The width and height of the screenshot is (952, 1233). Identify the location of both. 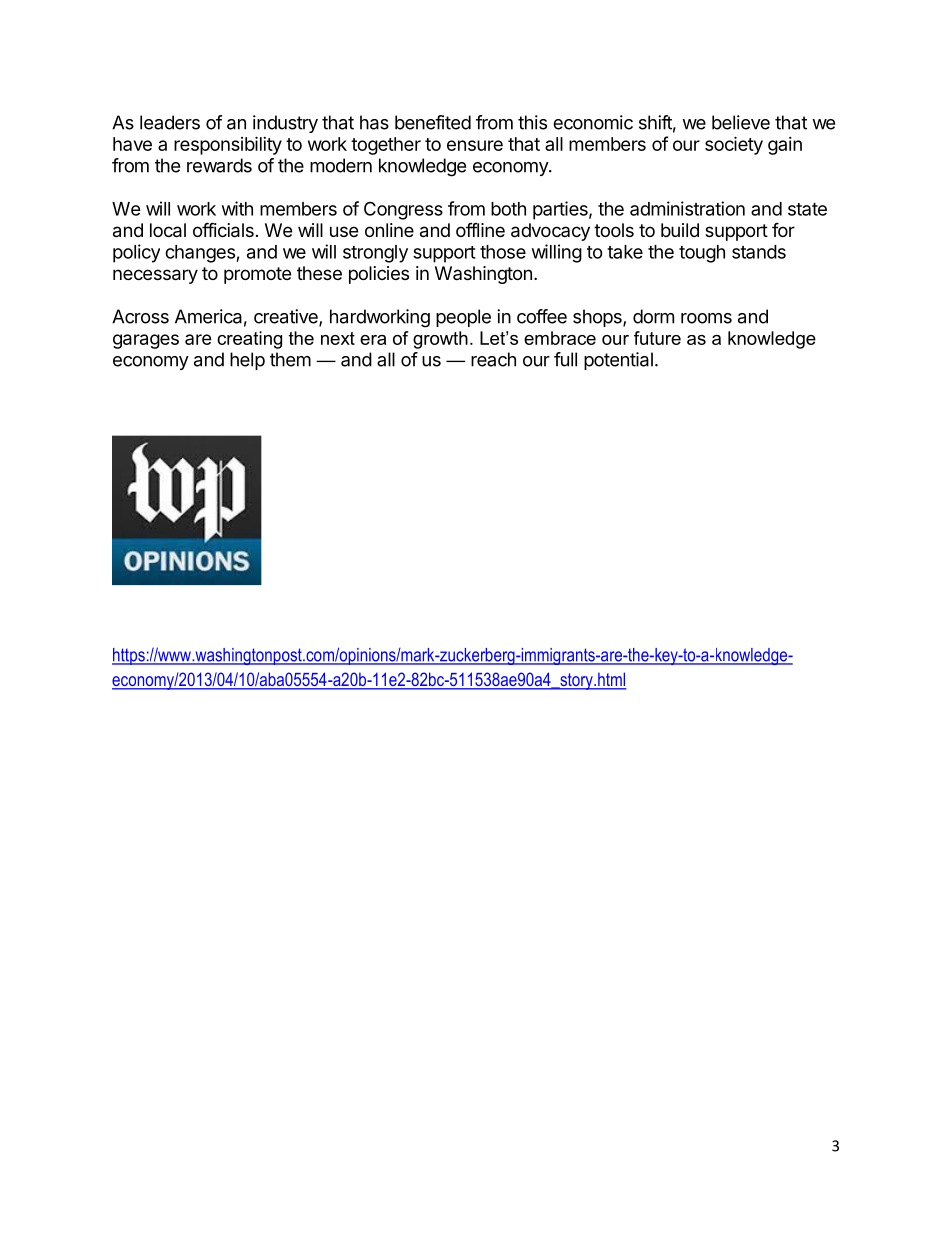
(508, 209).
